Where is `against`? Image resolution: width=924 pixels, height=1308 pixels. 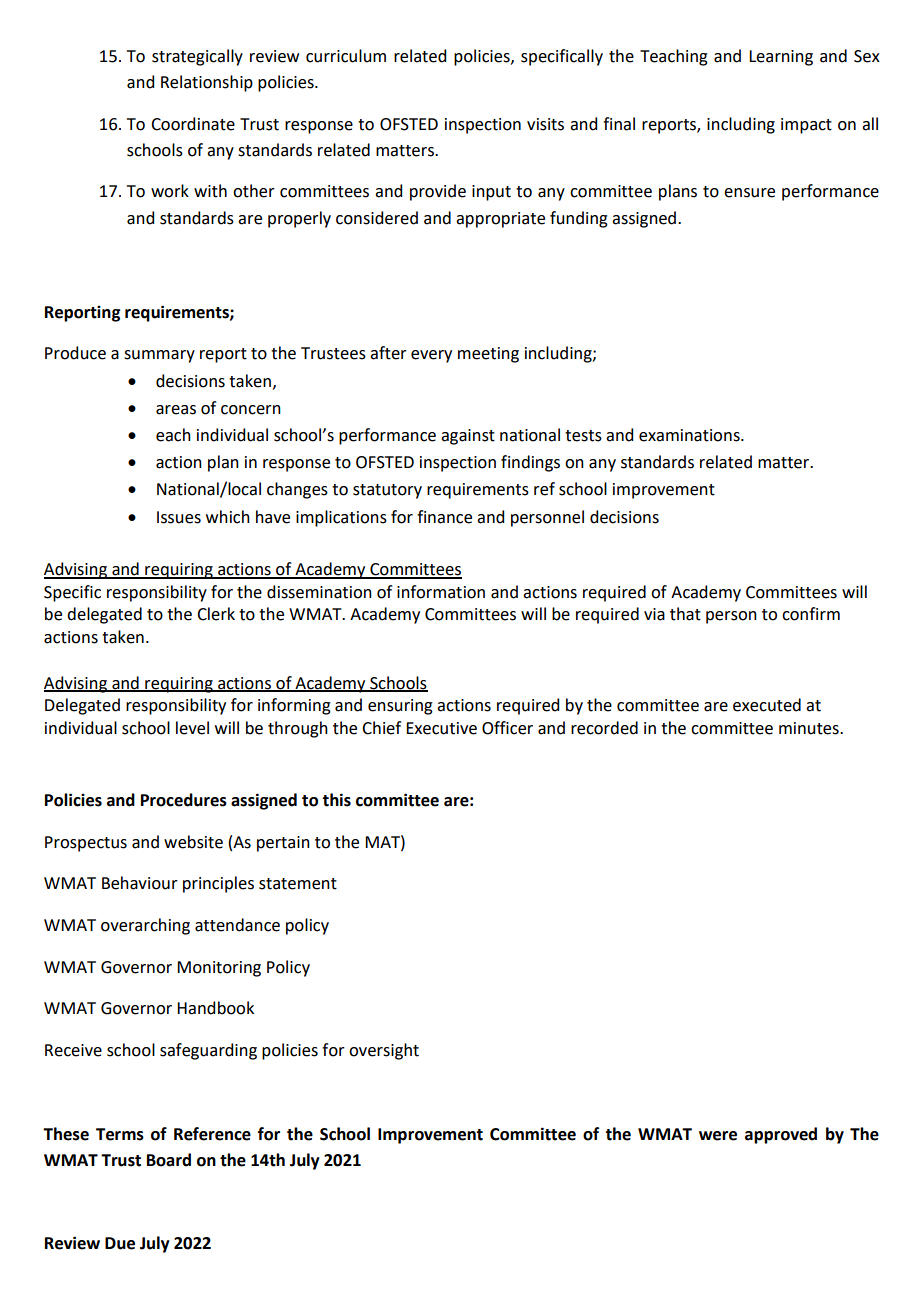 against is located at coordinates (468, 437).
